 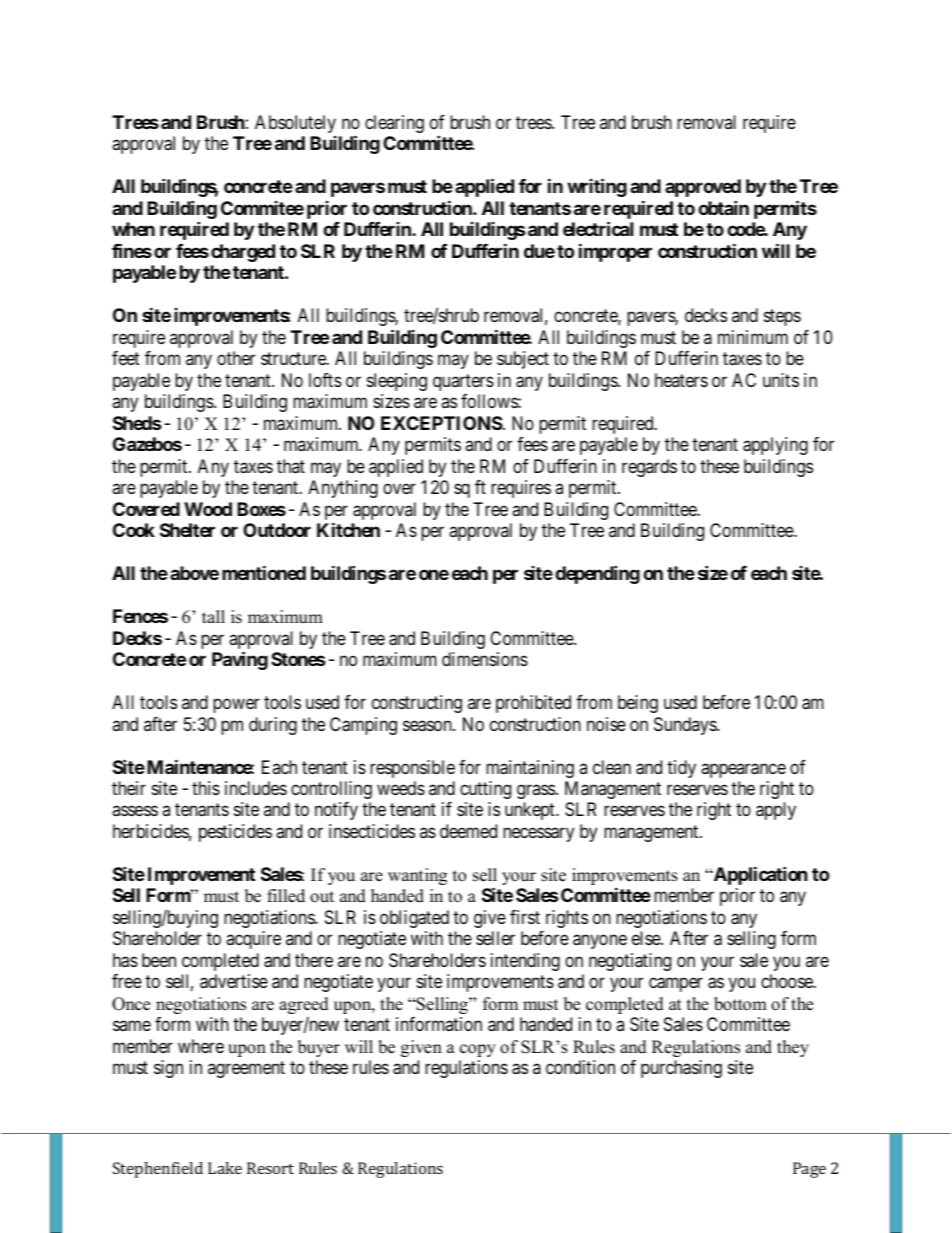 I want to click on tall, so click(x=213, y=616).
